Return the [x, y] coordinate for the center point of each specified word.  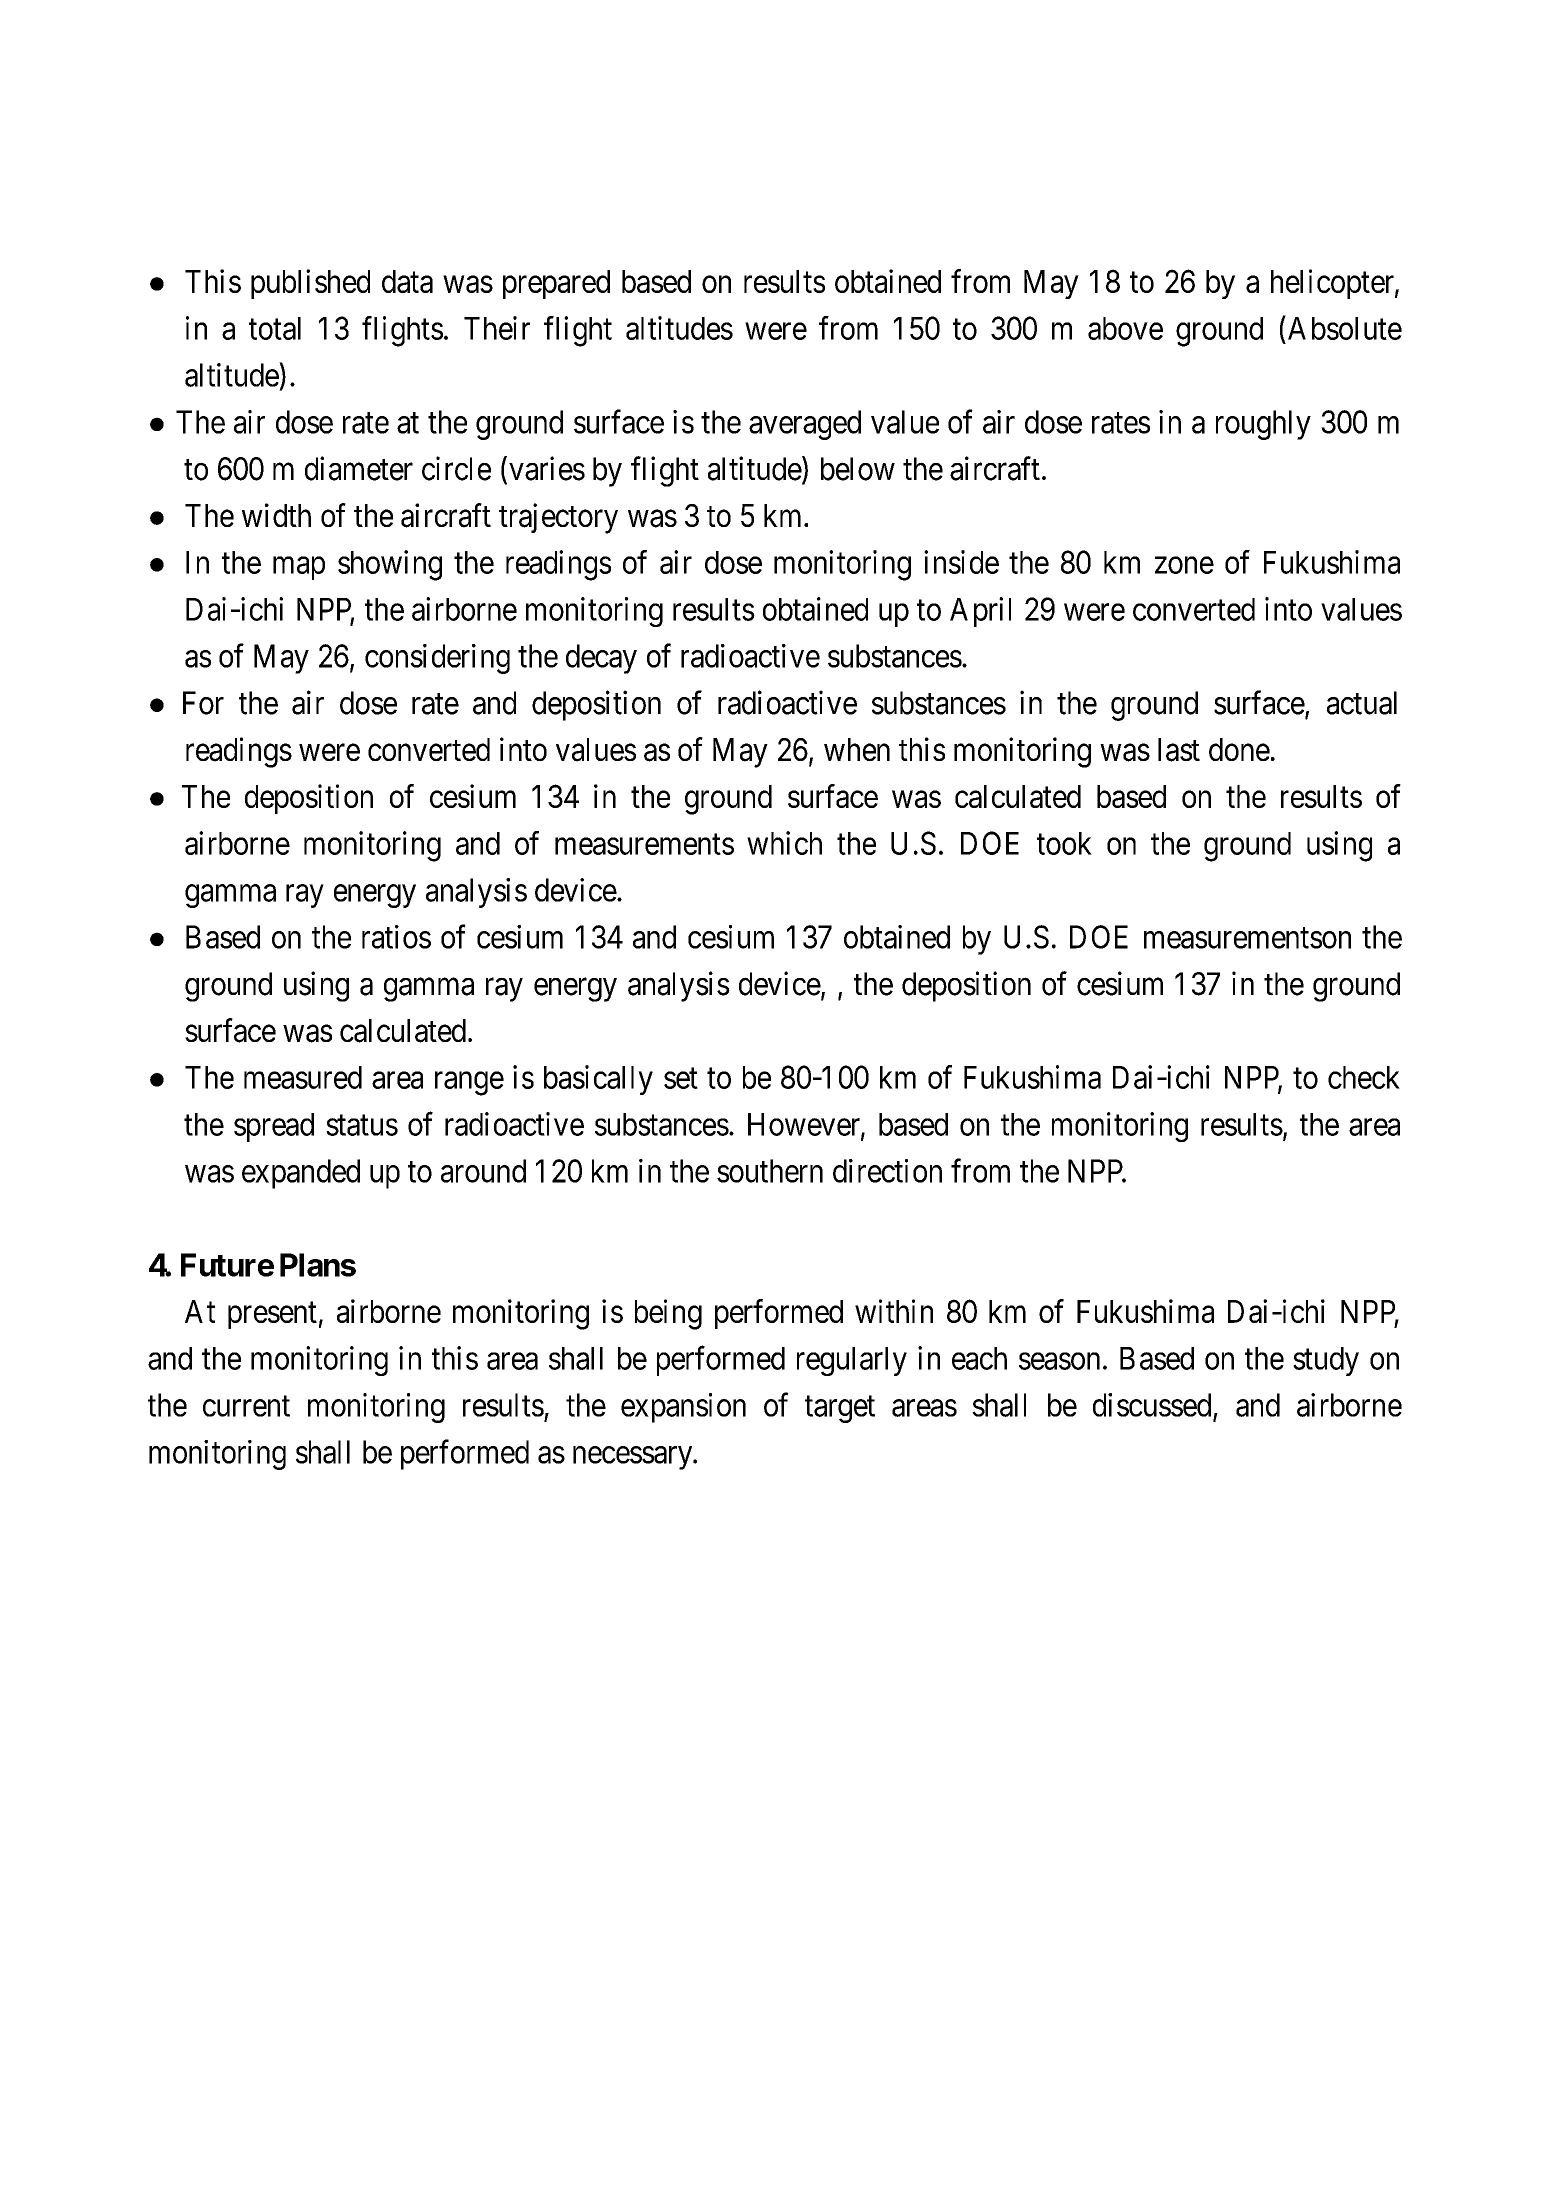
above [1125, 328]
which [784, 843]
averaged [805, 425]
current [246, 1406]
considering [437, 659]
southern [770, 1171]
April [980, 612]
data [407, 281]
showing [390, 565]
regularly [852, 1361]
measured [303, 1077]
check [1364, 1077]
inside [961, 562]
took [1064, 843]
